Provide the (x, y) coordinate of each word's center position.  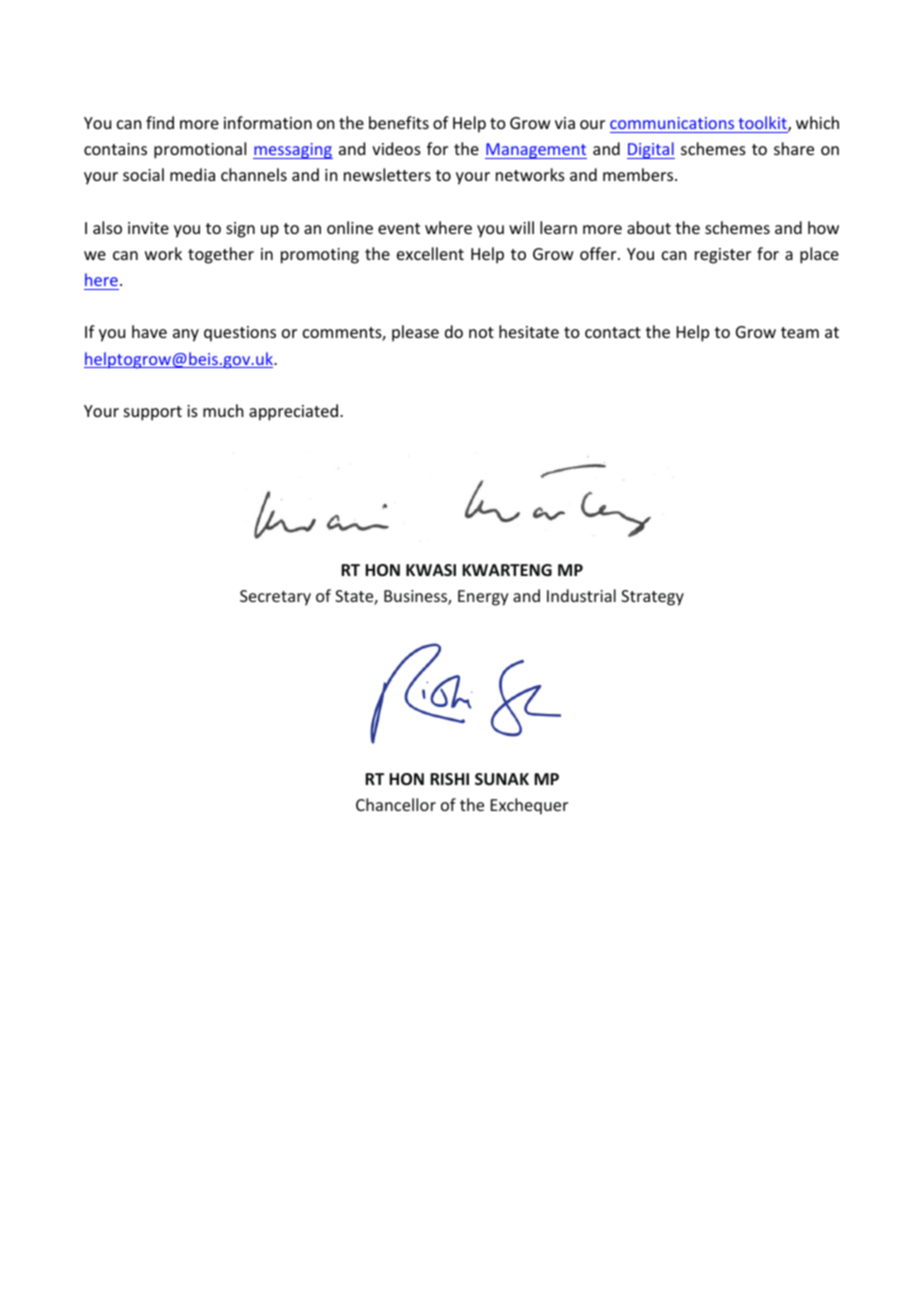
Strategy (652, 598)
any (186, 335)
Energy (483, 598)
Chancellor (396, 804)
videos (396, 148)
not (481, 332)
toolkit (764, 124)
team (800, 332)
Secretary (275, 598)
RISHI (449, 779)
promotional (200, 150)
